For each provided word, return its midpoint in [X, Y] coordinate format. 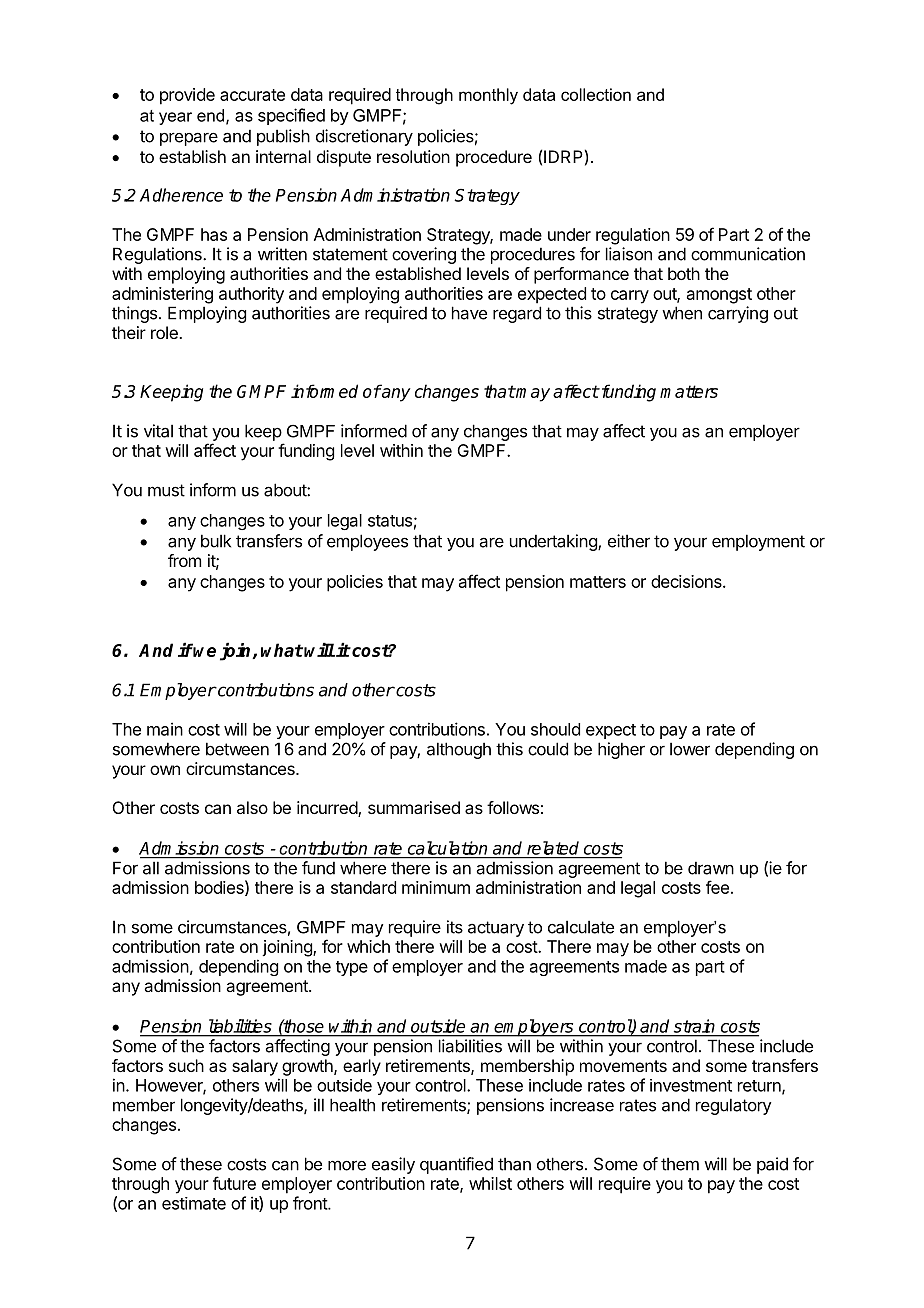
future [234, 1183]
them [680, 1164]
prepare [189, 139]
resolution [413, 156]
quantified [456, 1165]
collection [596, 94]
